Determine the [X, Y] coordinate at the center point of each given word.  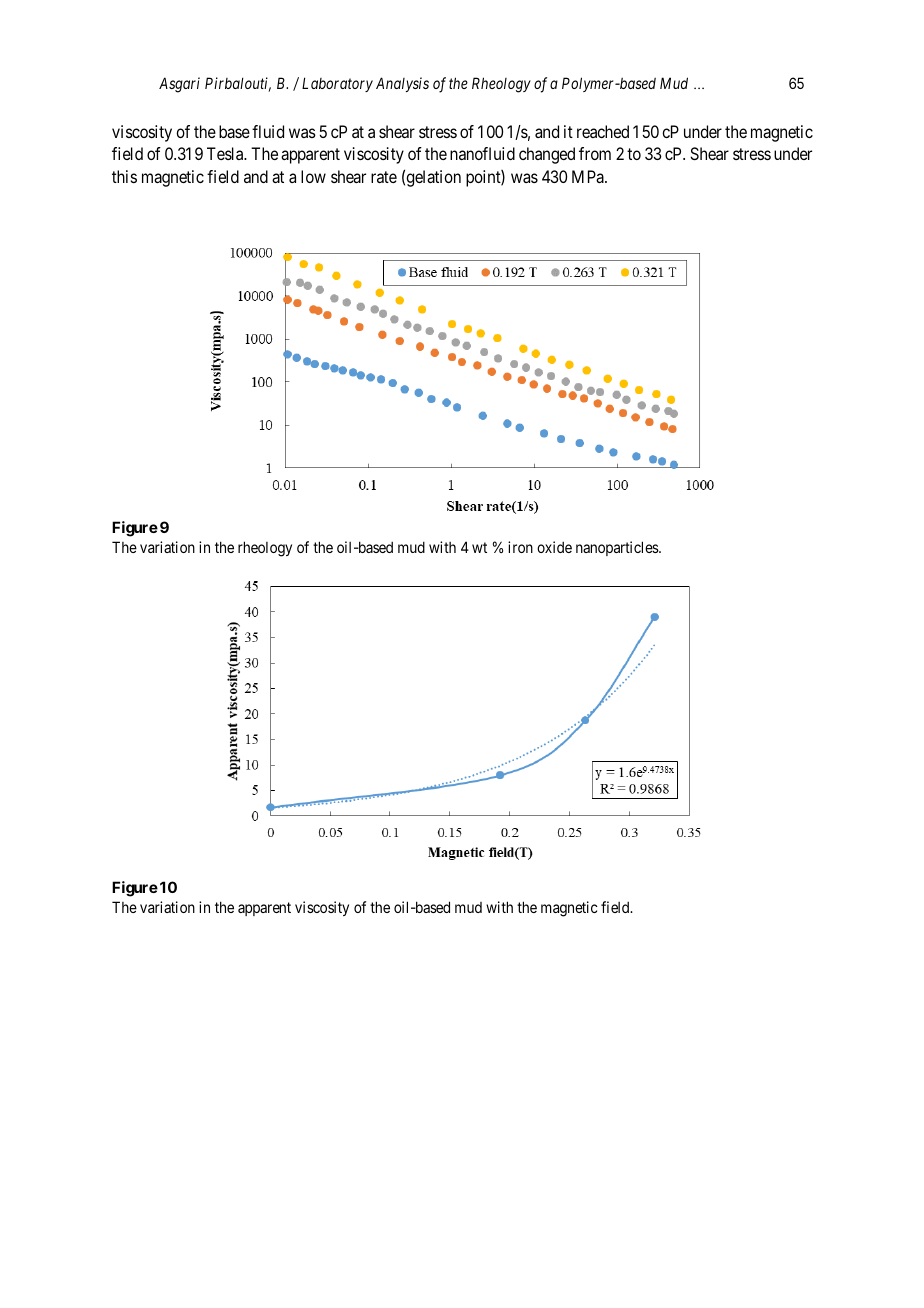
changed [547, 155]
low [313, 176]
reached [603, 131]
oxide [554, 547]
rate [384, 177]
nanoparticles [618, 548]
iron [520, 547]
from [595, 153]
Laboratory [337, 84]
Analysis [402, 84]
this [124, 176]
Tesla [226, 153]
